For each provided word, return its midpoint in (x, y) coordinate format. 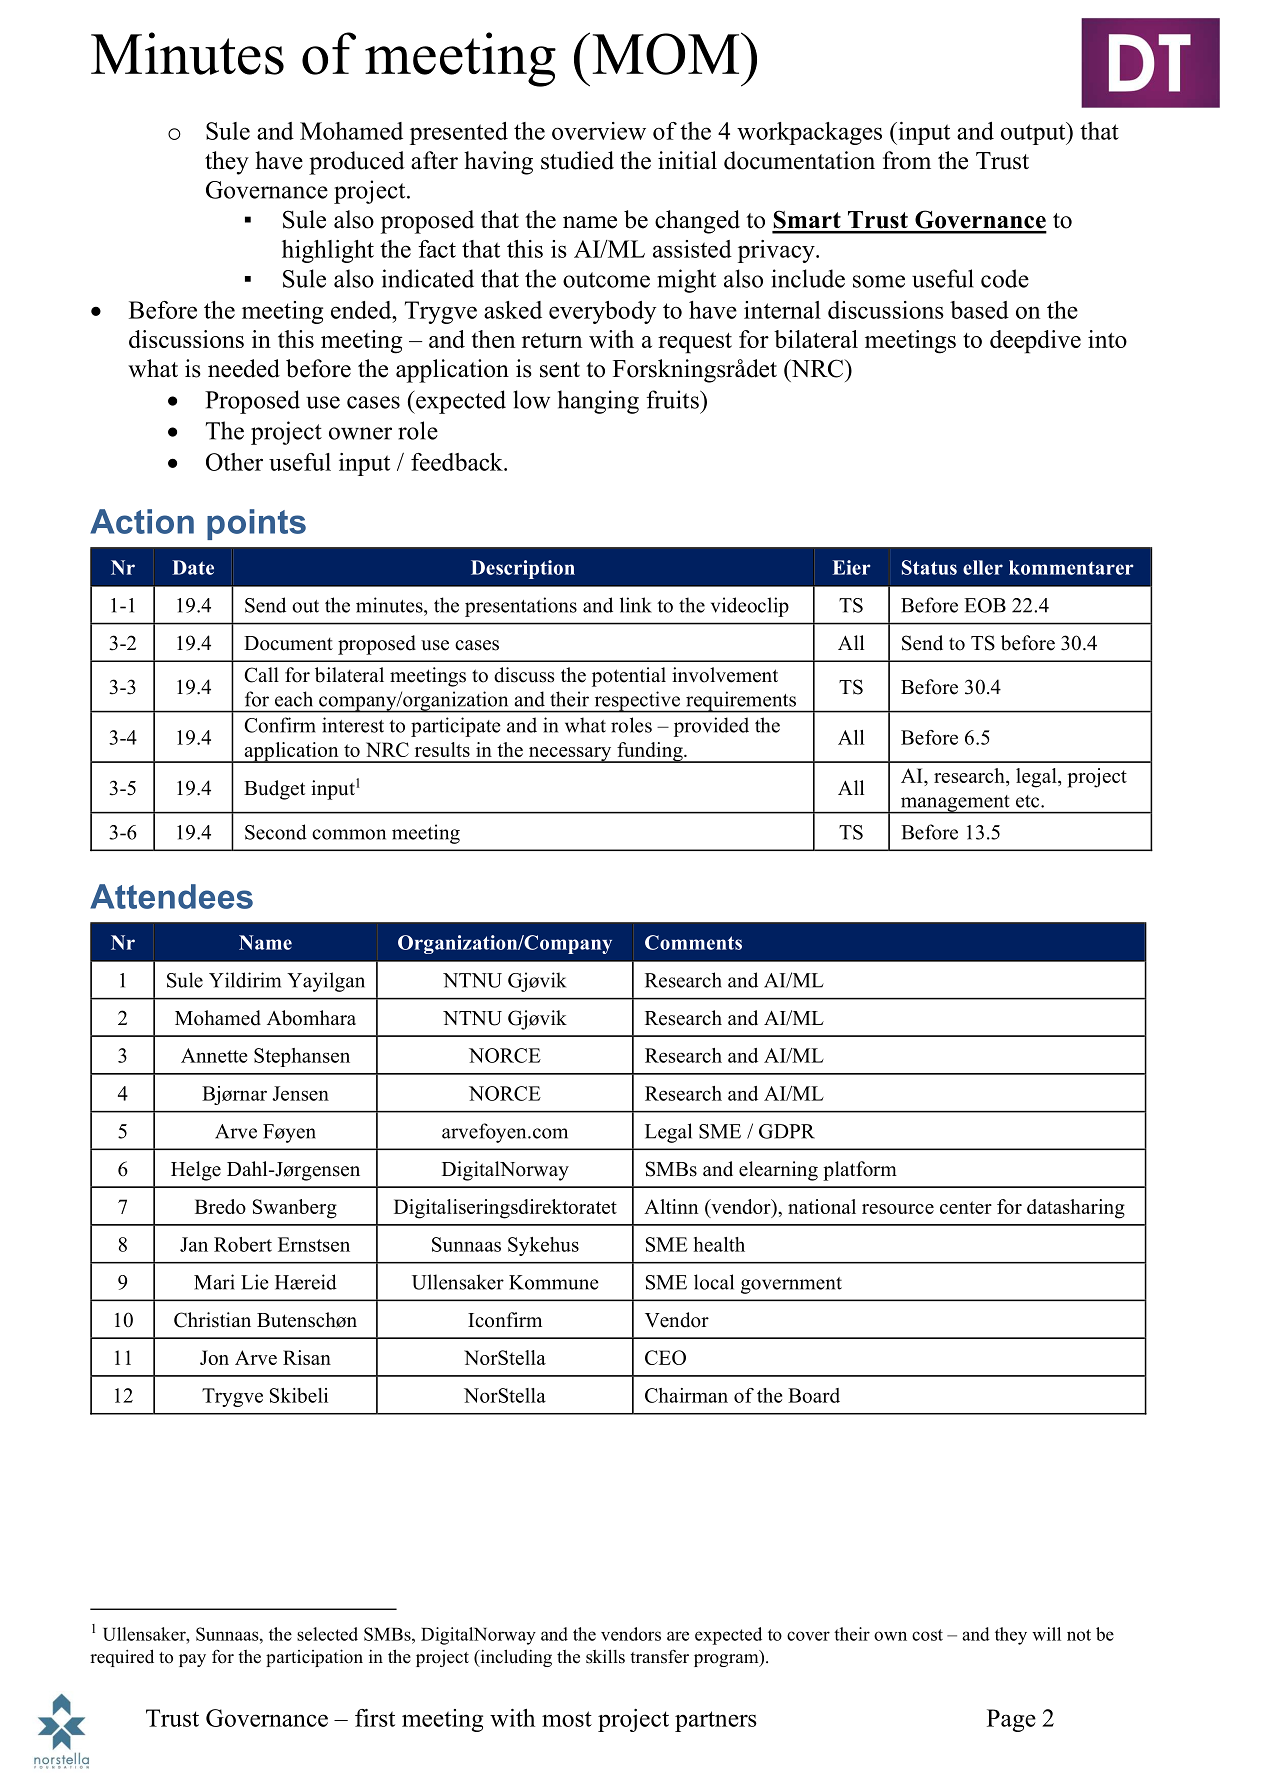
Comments (693, 942)
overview (599, 131)
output (1034, 133)
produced (357, 163)
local (714, 1282)
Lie (255, 1282)
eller (983, 567)
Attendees (171, 896)
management (955, 804)
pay (192, 1660)
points (256, 524)
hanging (598, 402)
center (966, 1207)
